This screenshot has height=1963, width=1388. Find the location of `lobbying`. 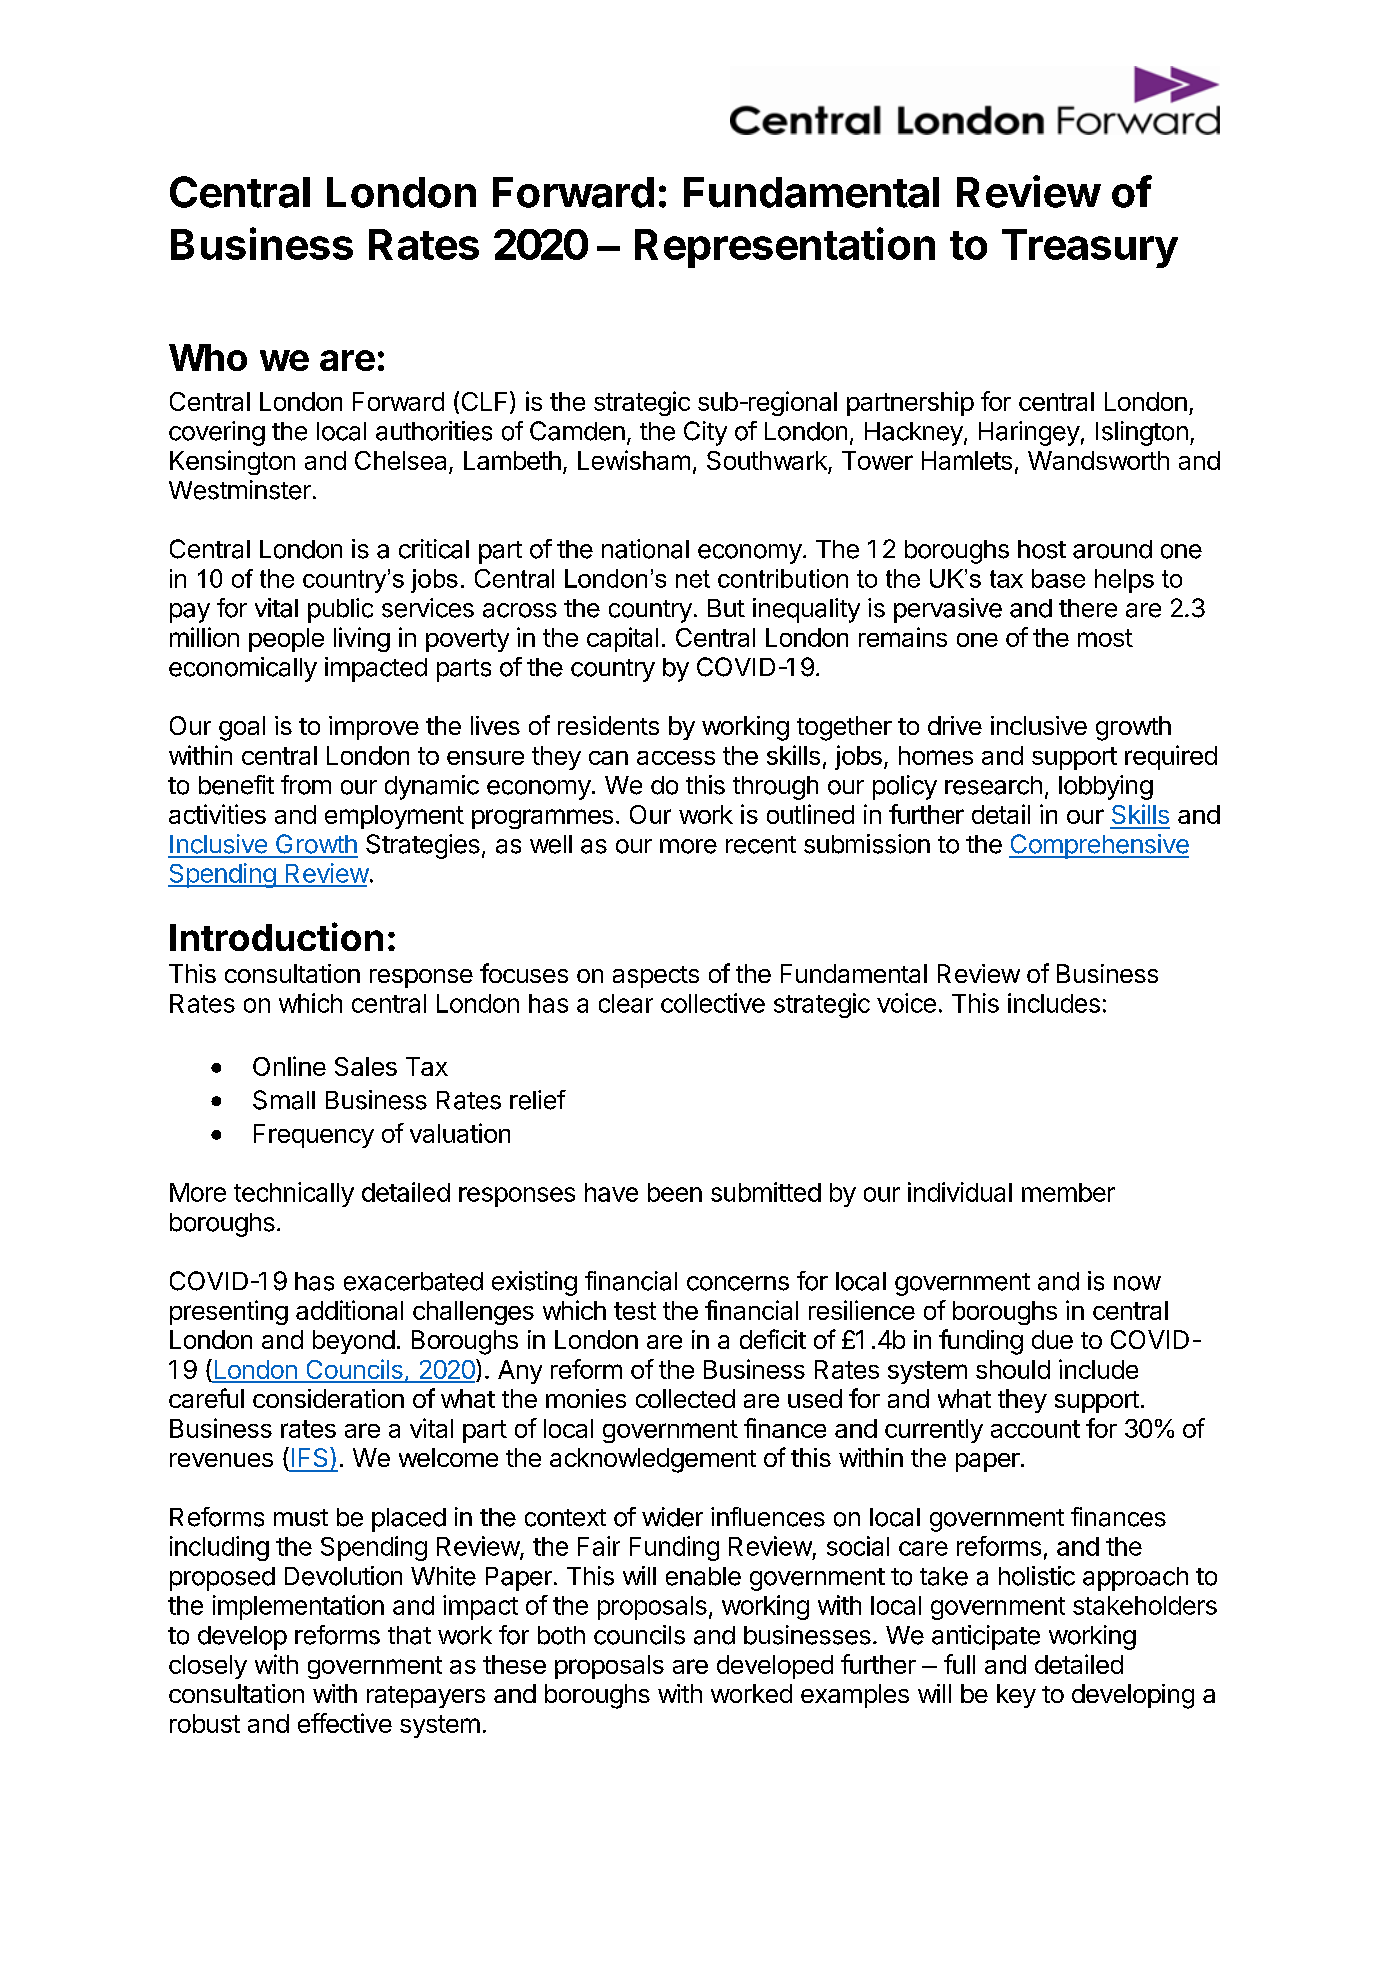

lobbying is located at coordinates (1106, 787).
